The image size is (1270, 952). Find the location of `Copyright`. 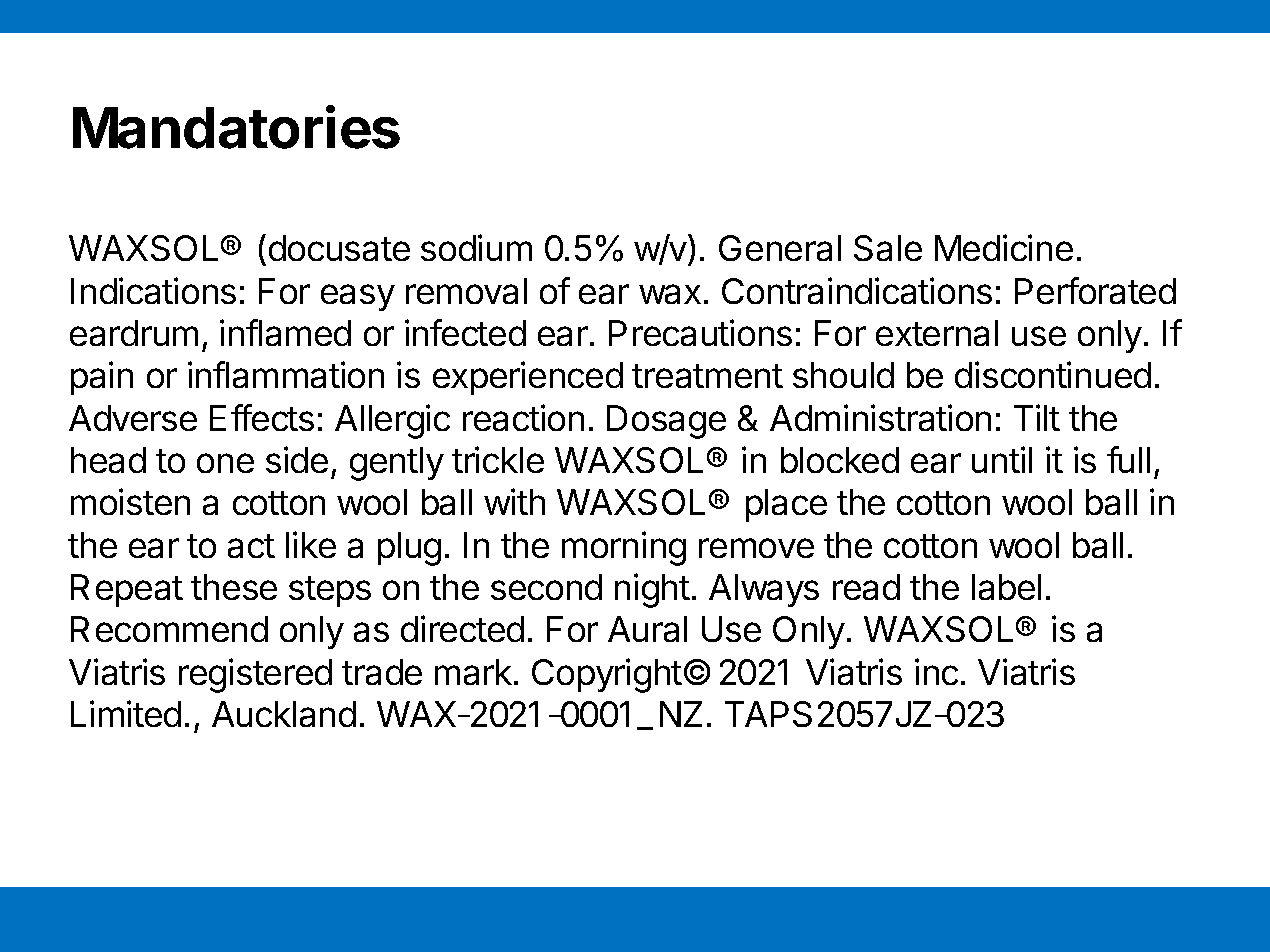

Copyright is located at coordinates (607, 675).
